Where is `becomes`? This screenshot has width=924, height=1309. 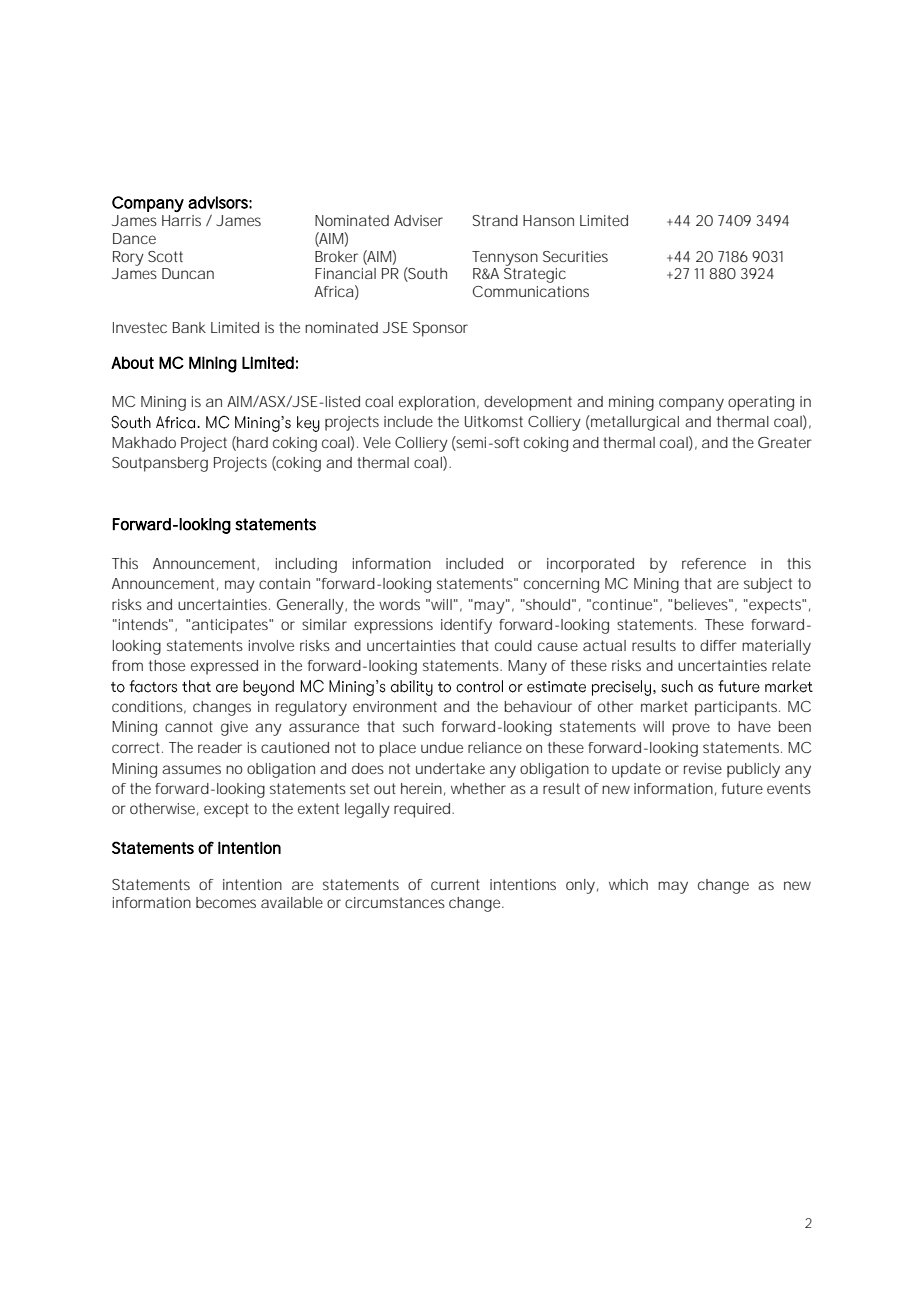
becomes is located at coordinates (226, 902).
